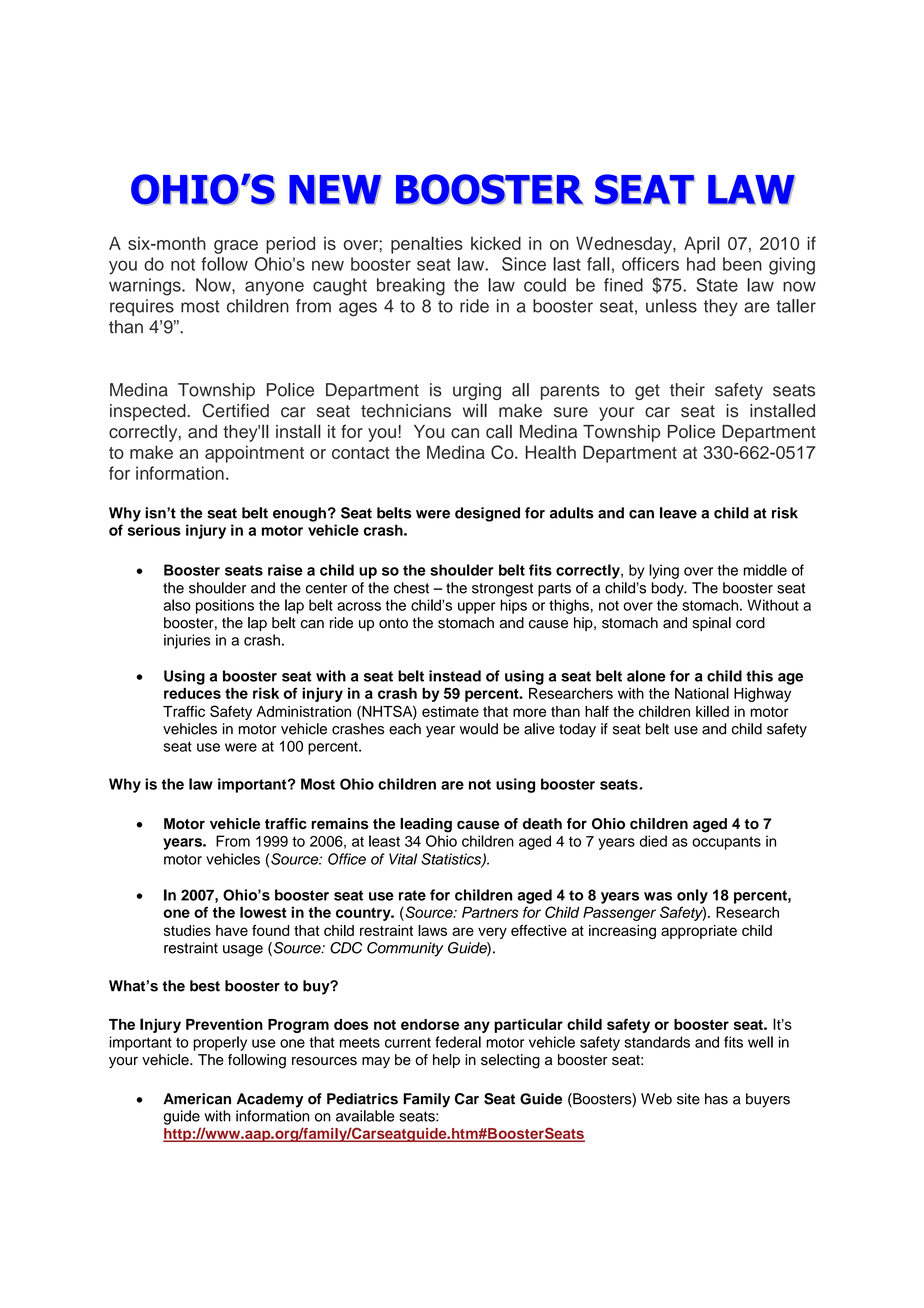  Describe the element at coordinates (455, 676) in the screenshot. I see `instead` at that location.
